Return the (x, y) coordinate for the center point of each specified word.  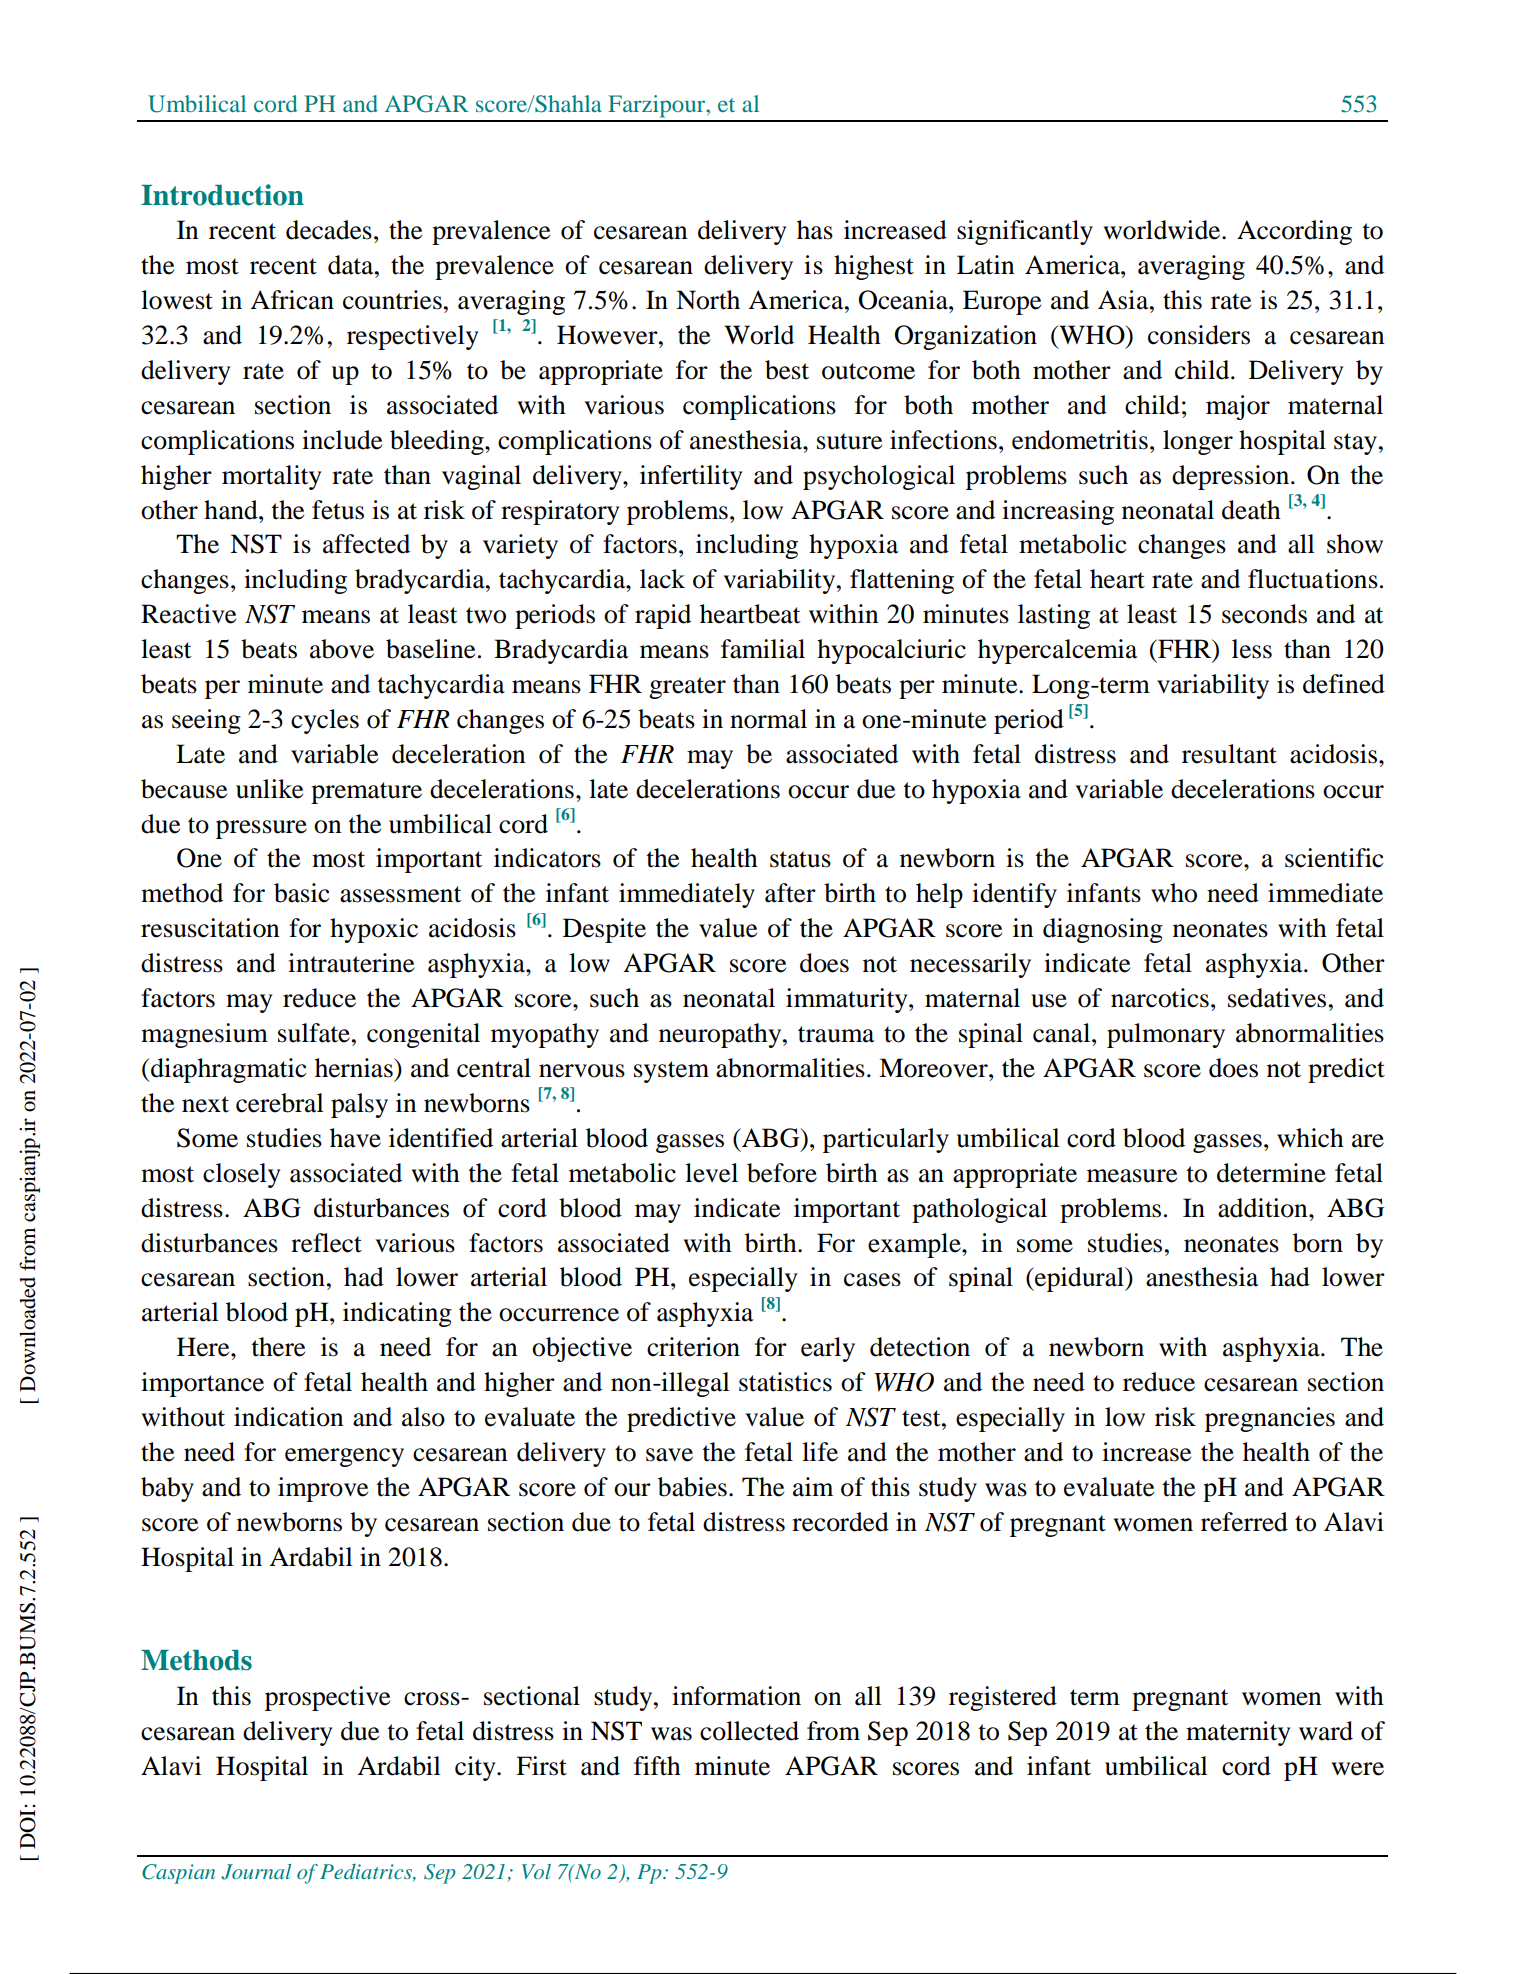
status (800, 859)
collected (749, 1731)
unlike (269, 789)
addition (1264, 1208)
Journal (256, 1872)
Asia (1124, 300)
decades (329, 230)
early (828, 1349)
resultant (1229, 754)
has (815, 230)
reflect (326, 1243)
